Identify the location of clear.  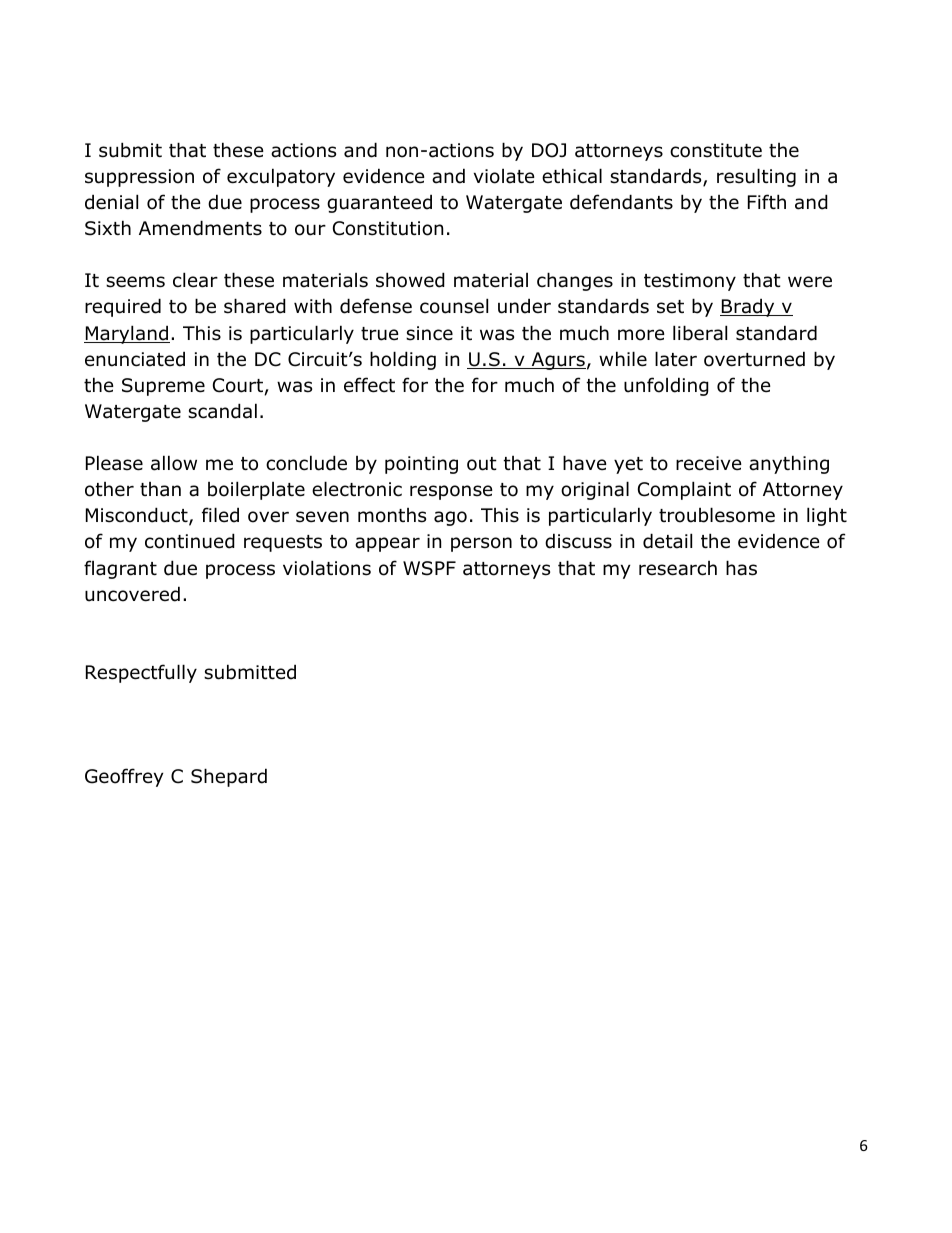
(195, 280).
